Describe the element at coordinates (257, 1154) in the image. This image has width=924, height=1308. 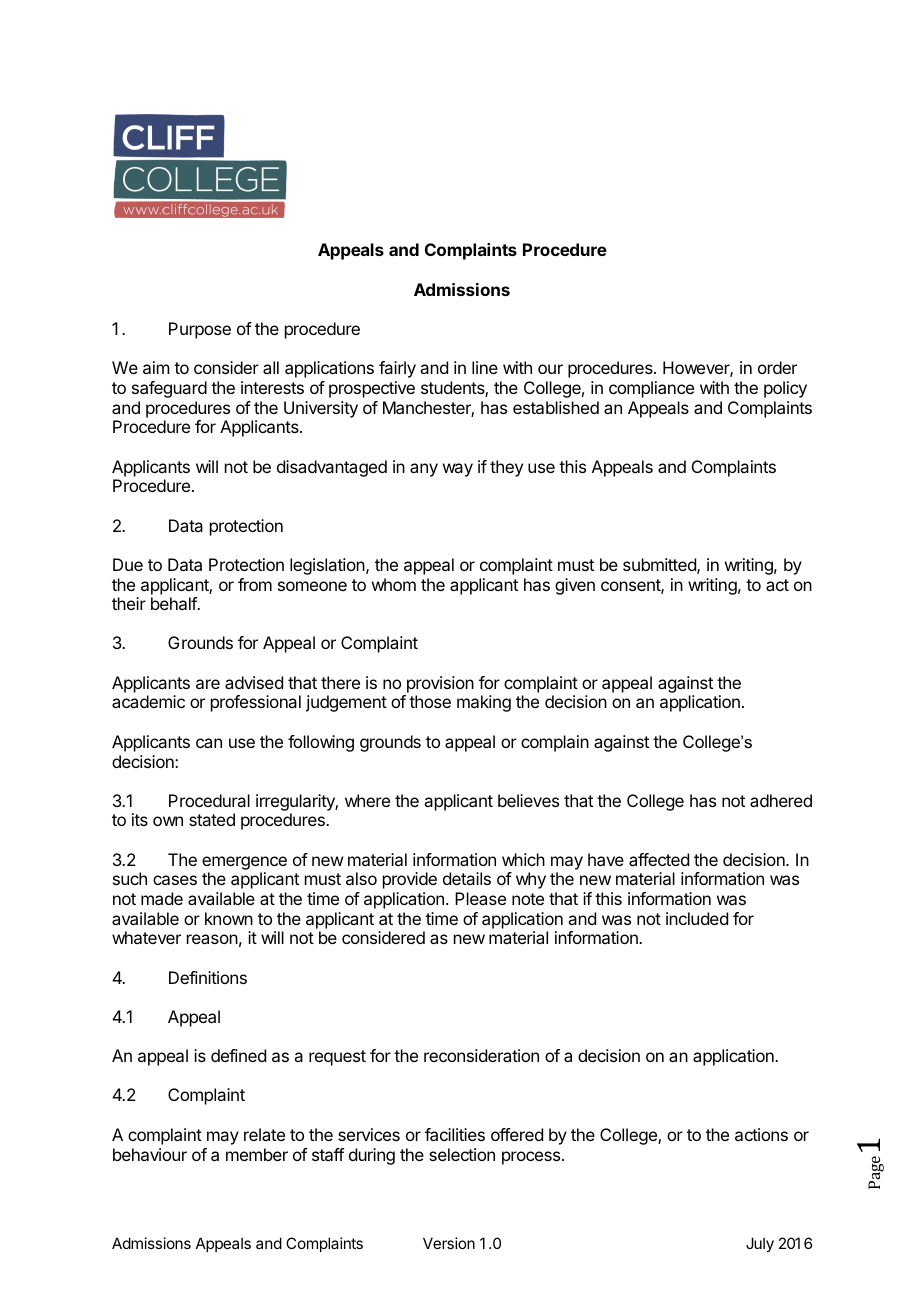
I see `member` at that location.
